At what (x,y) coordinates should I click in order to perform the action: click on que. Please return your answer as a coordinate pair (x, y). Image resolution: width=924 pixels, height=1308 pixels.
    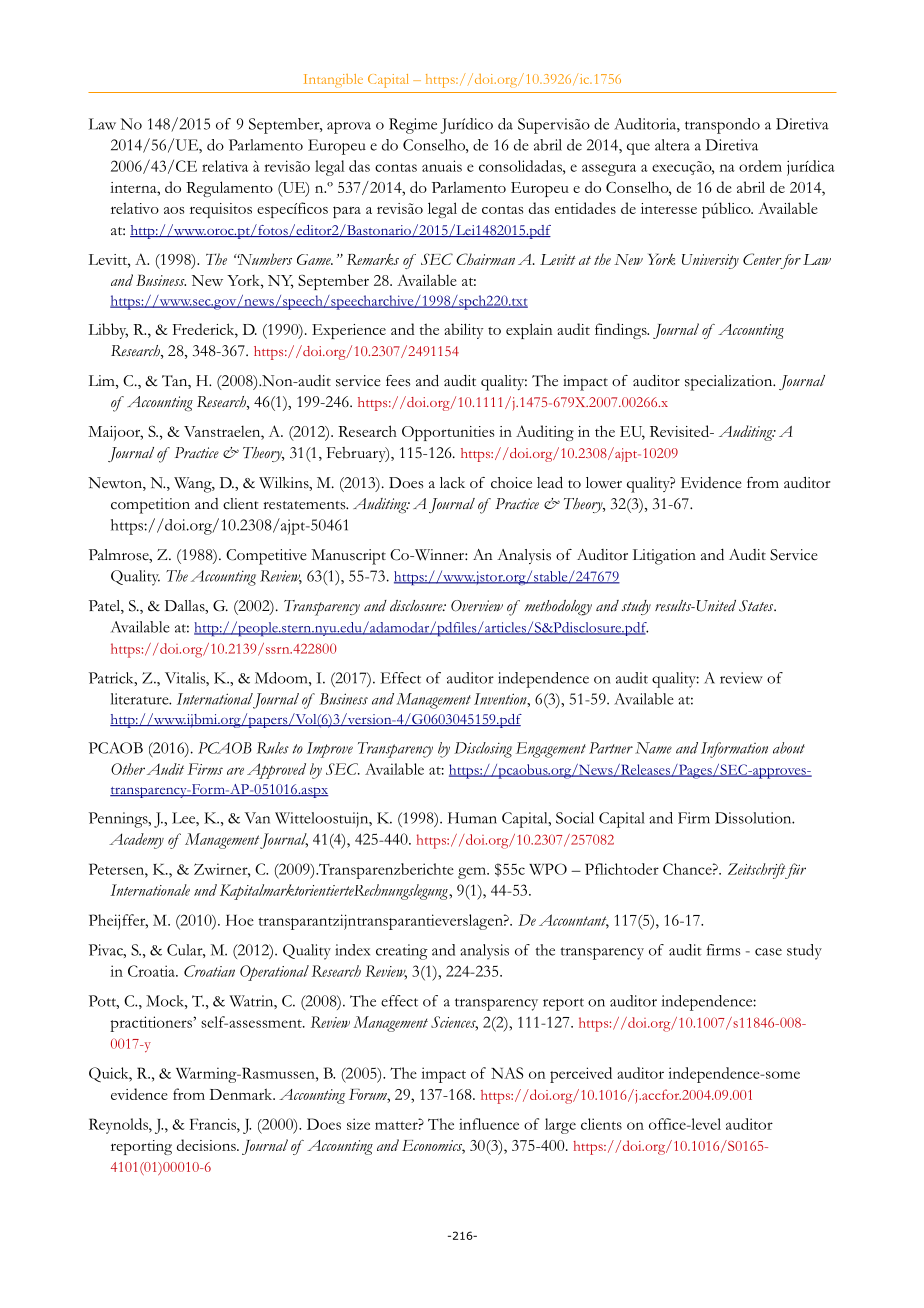
    Looking at the image, I should click on (638, 149).
